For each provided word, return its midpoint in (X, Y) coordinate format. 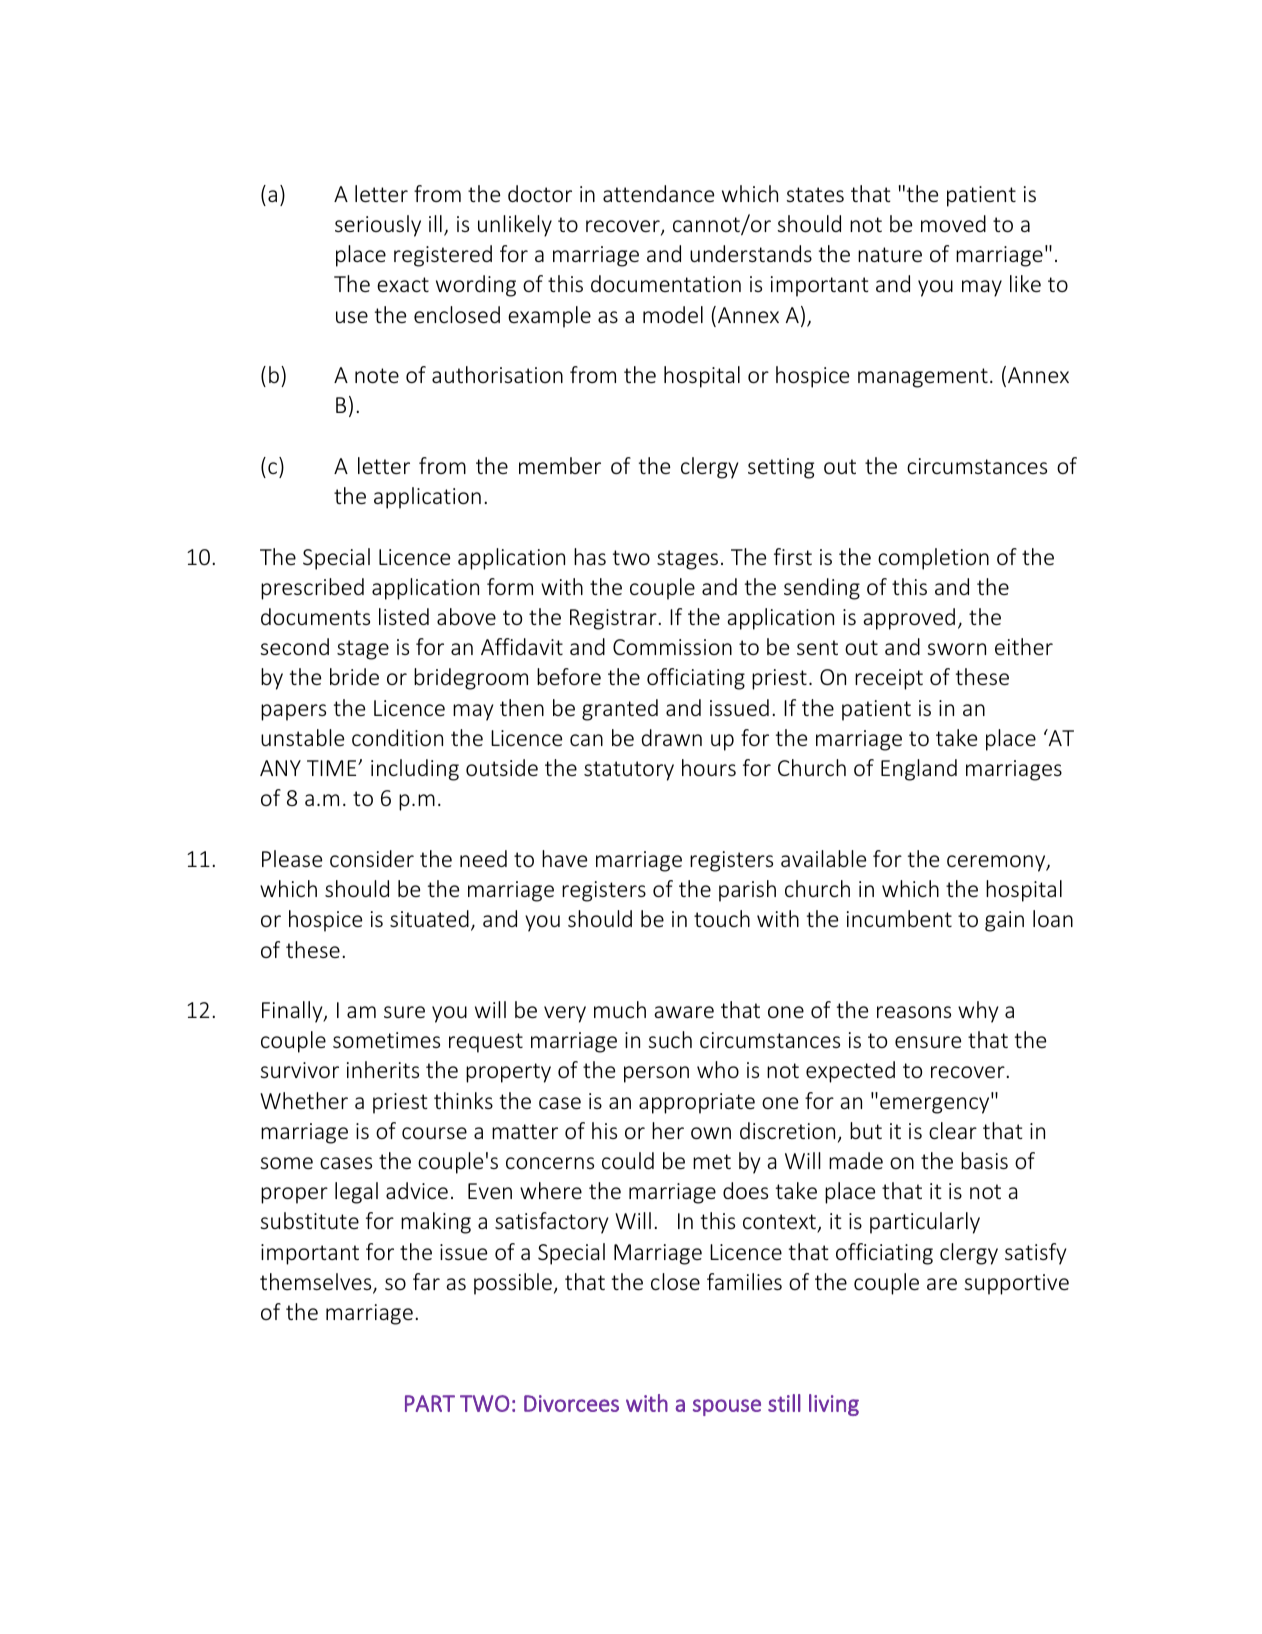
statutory (629, 771)
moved (953, 223)
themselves (317, 1283)
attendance (658, 193)
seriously (378, 226)
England (919, 770)
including (415, 770)
